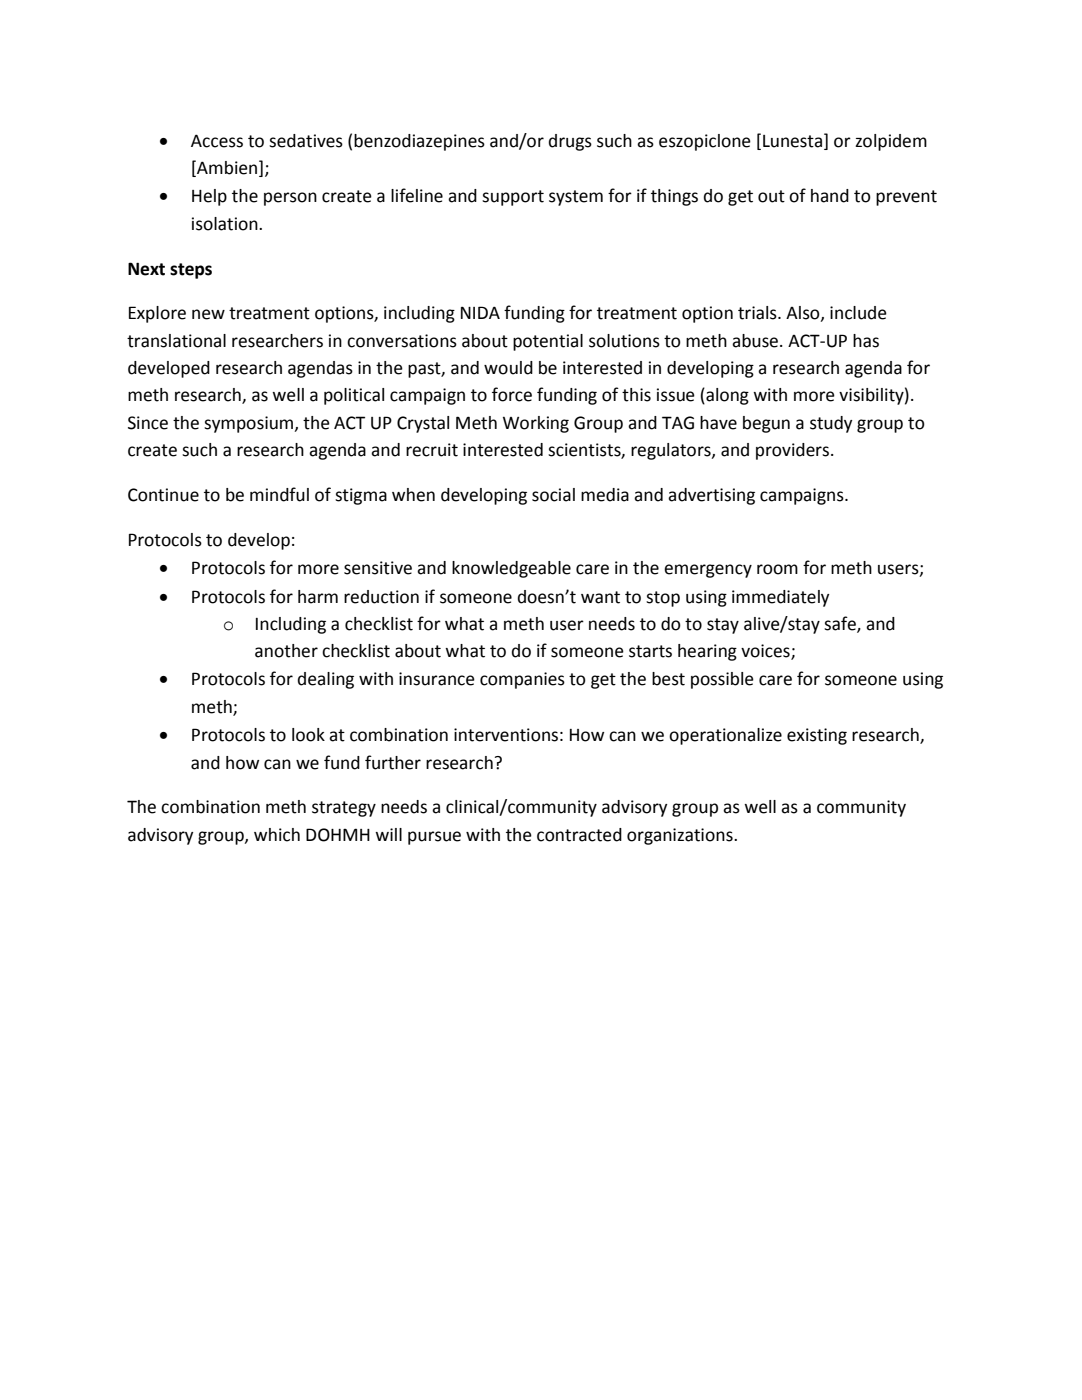 The height and width of the screenshot is (1400, 1082). I want to click on safe, so click(841, 624).
